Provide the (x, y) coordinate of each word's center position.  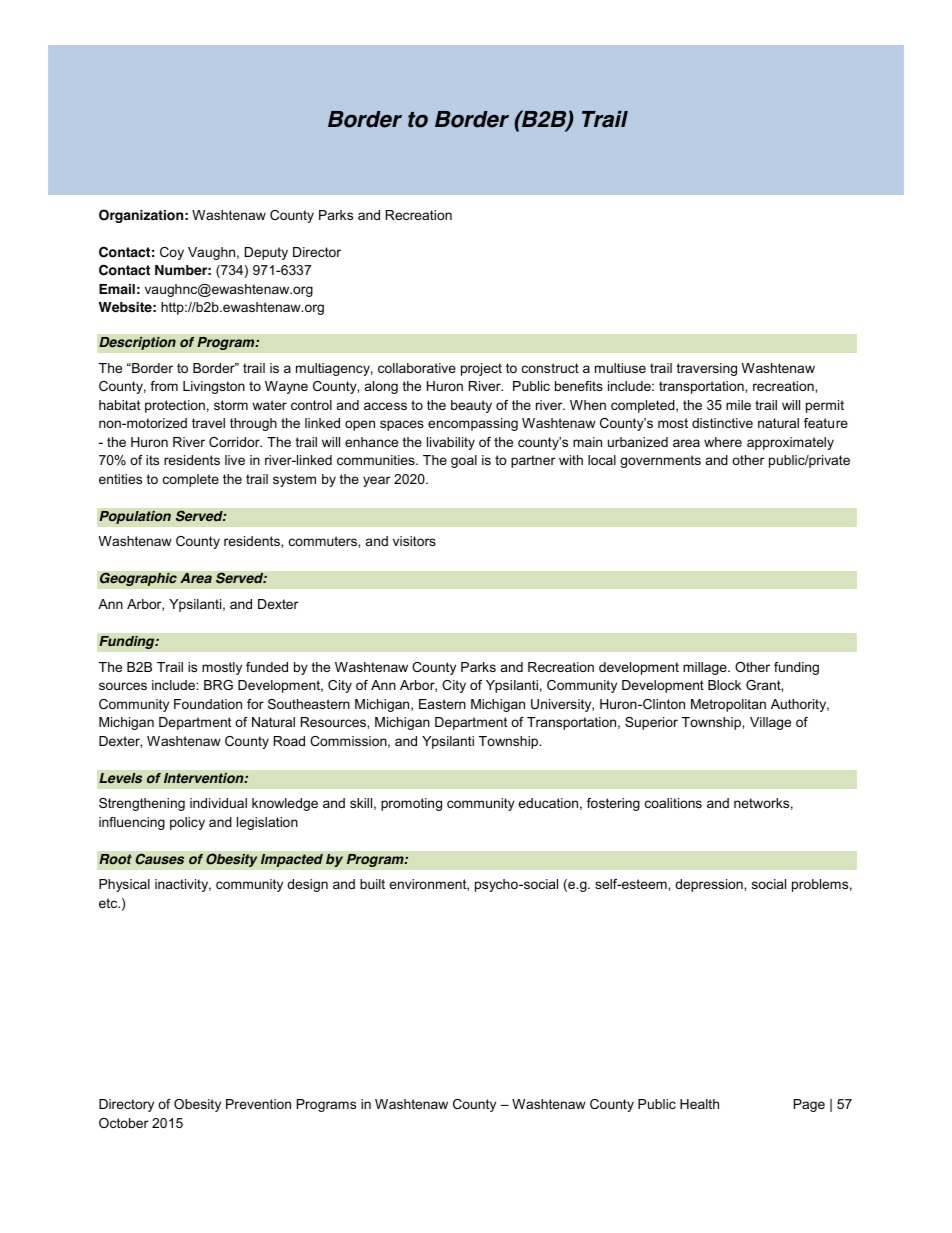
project (481, 369)
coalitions (673, 803)
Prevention (258, 1104)
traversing (707, 369)
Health (699, 1104)
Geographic (138, 579)
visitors (414, 541)
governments (660, 461)
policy (187, 823)
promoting (411, 804)
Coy (172, 253)
